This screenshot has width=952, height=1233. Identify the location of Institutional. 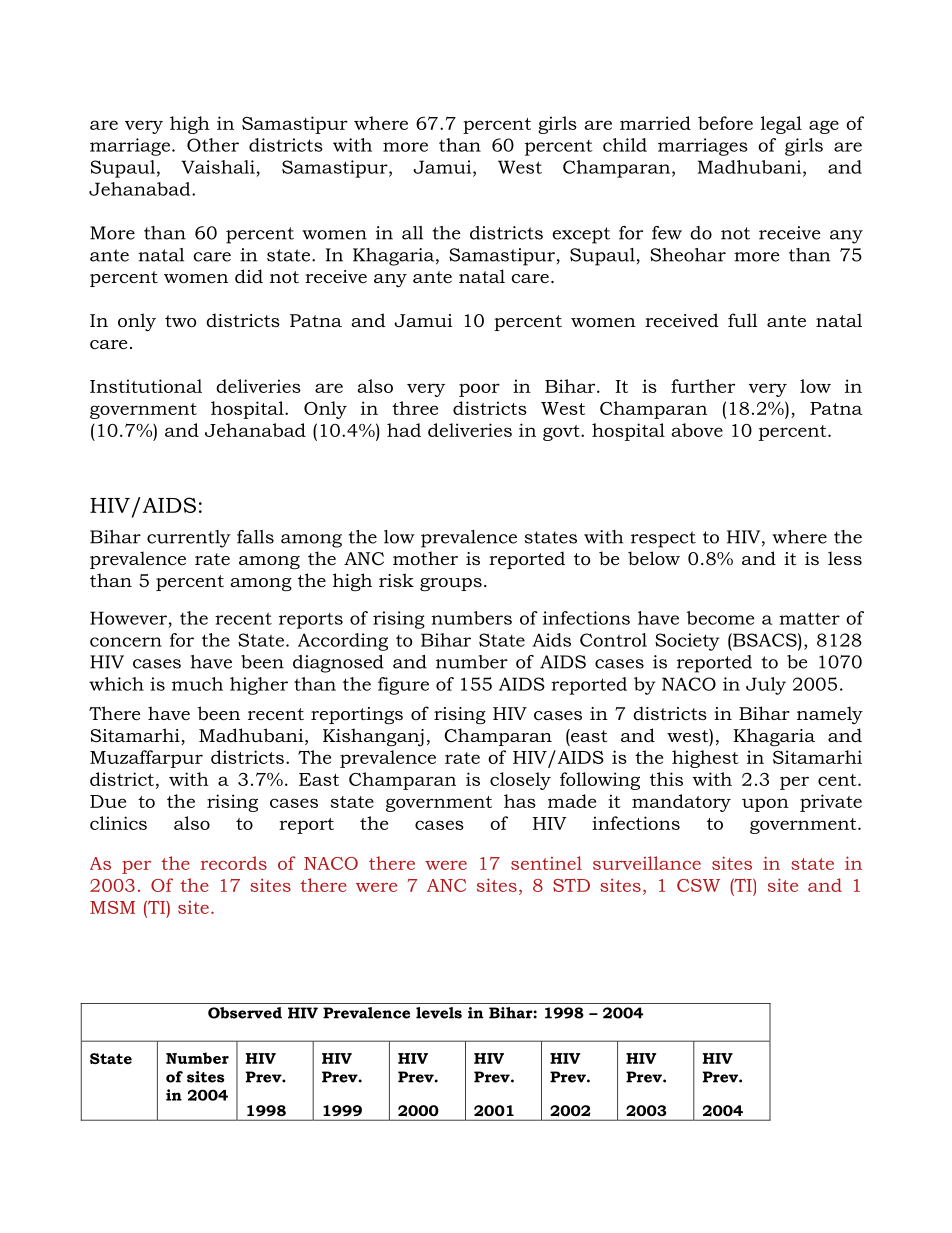
(146, 386).
